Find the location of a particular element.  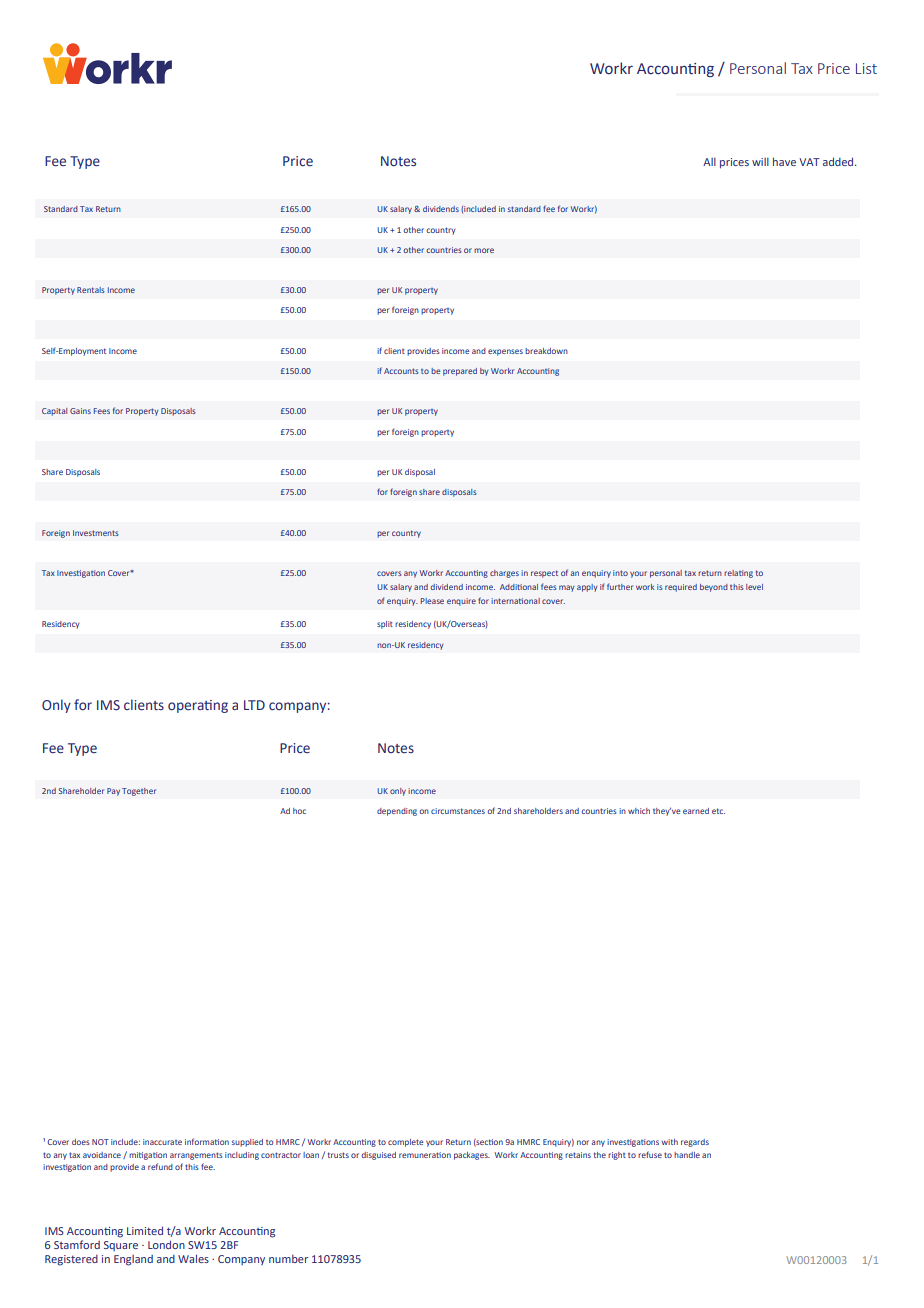

etc is located at coordinates (718, 811).
